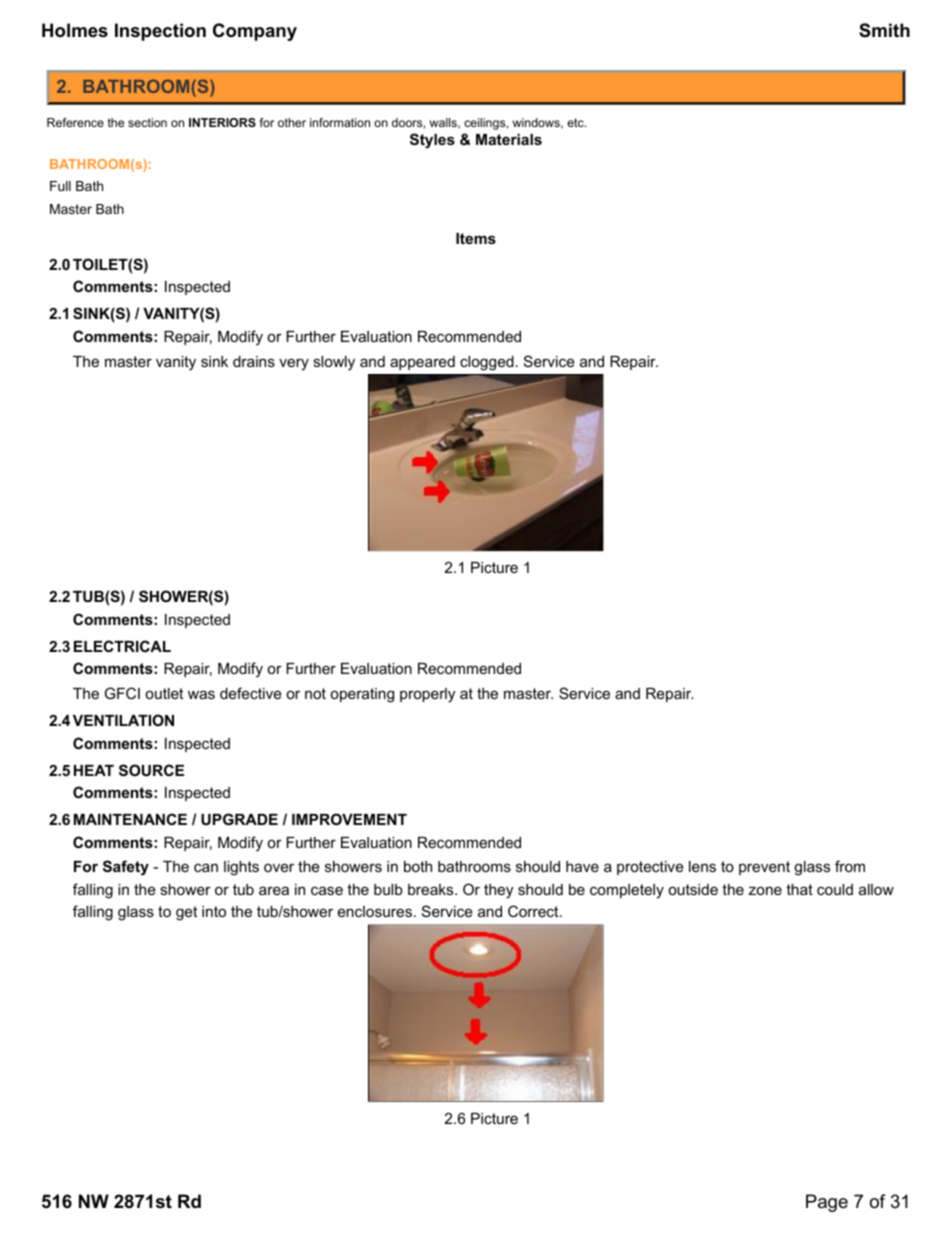 Image resolution: width=952 pixels, height=1233 pixels. What do you see at coordinates (254, 361) in the screenshot?
I see `drains` at bounding box center [254, 361].
